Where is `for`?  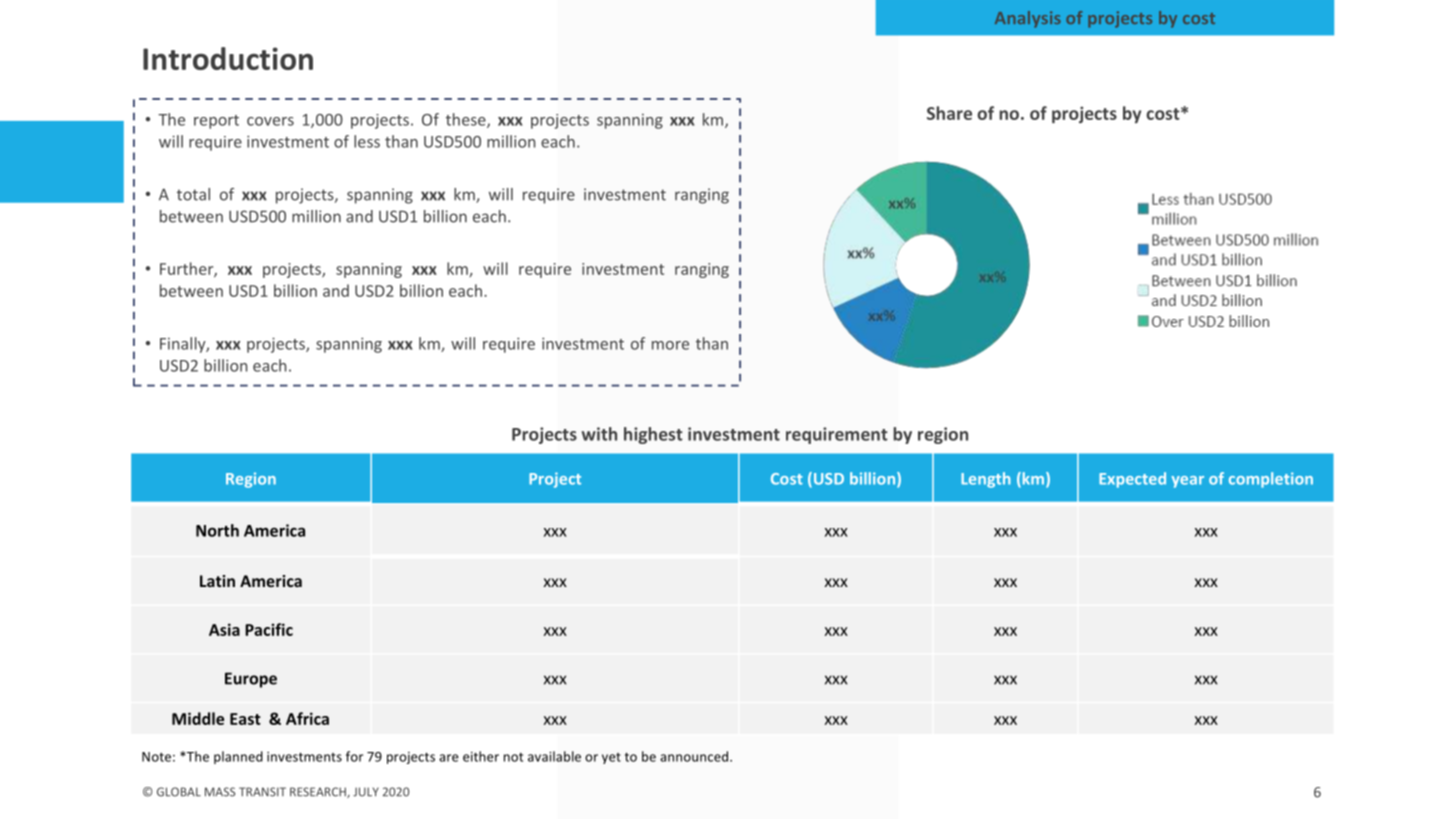 for is located at coordinates (354, 756).
